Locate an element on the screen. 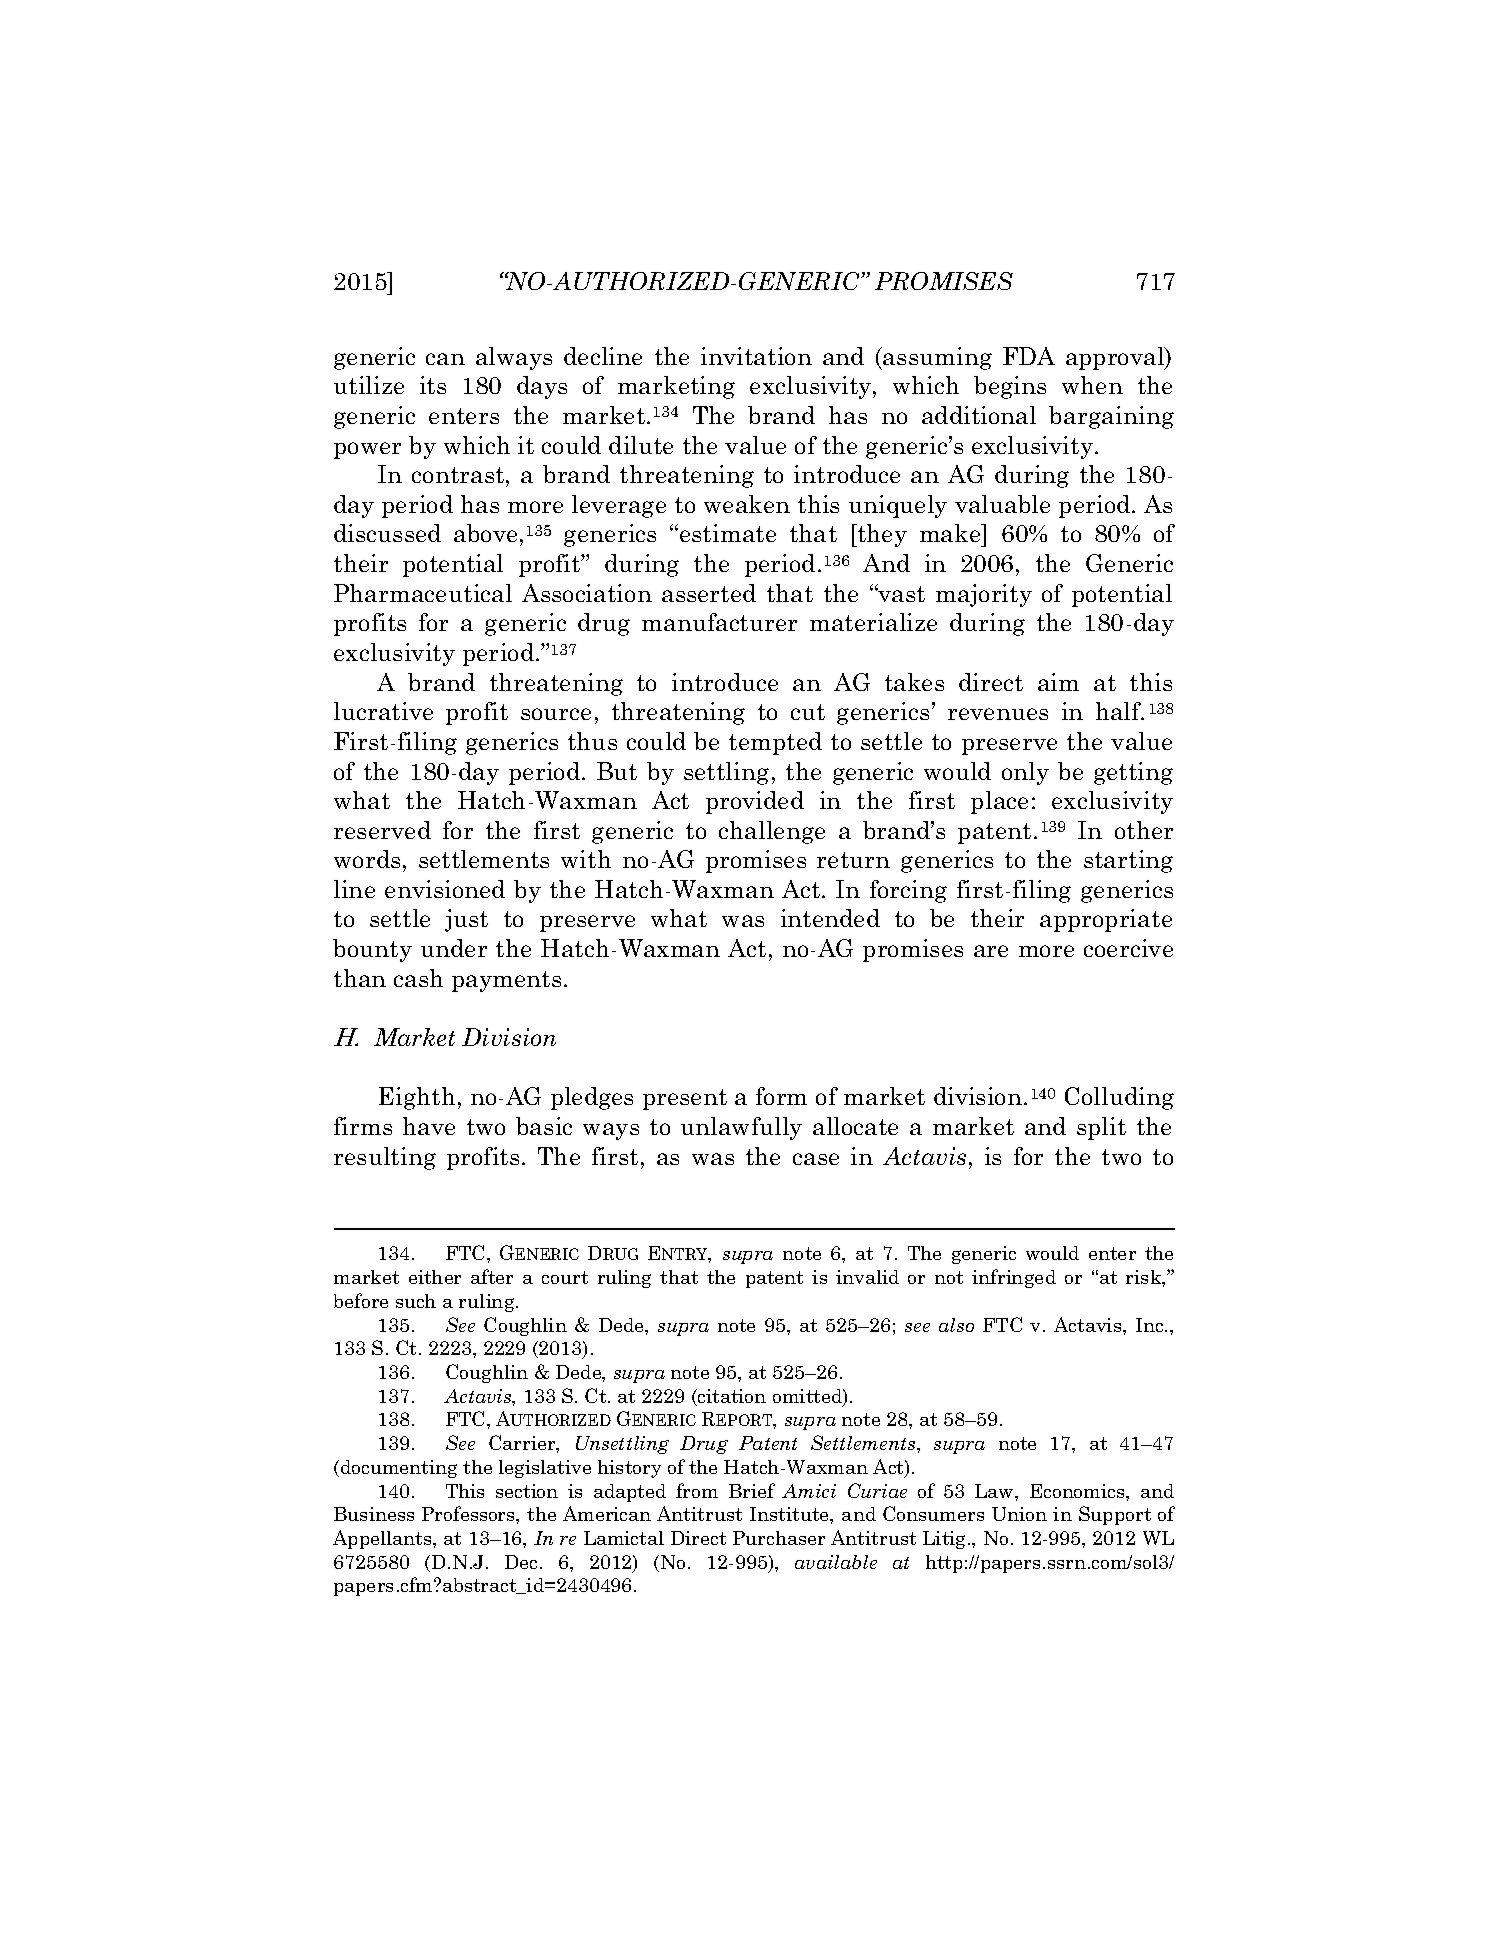  under is located at coordinates (454, 948).
